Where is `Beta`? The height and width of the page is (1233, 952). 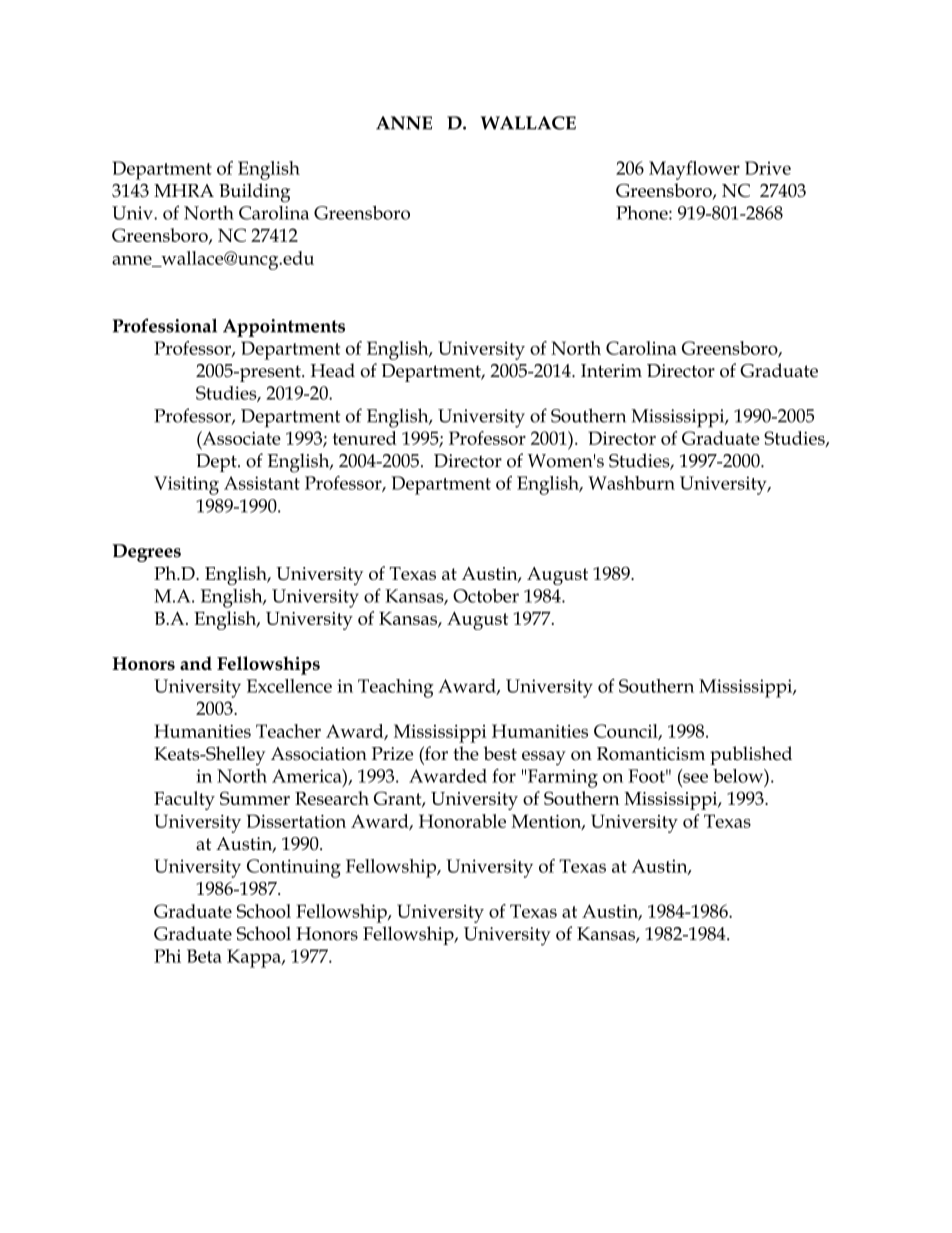
Beta is located at coordinates (204, 956).
